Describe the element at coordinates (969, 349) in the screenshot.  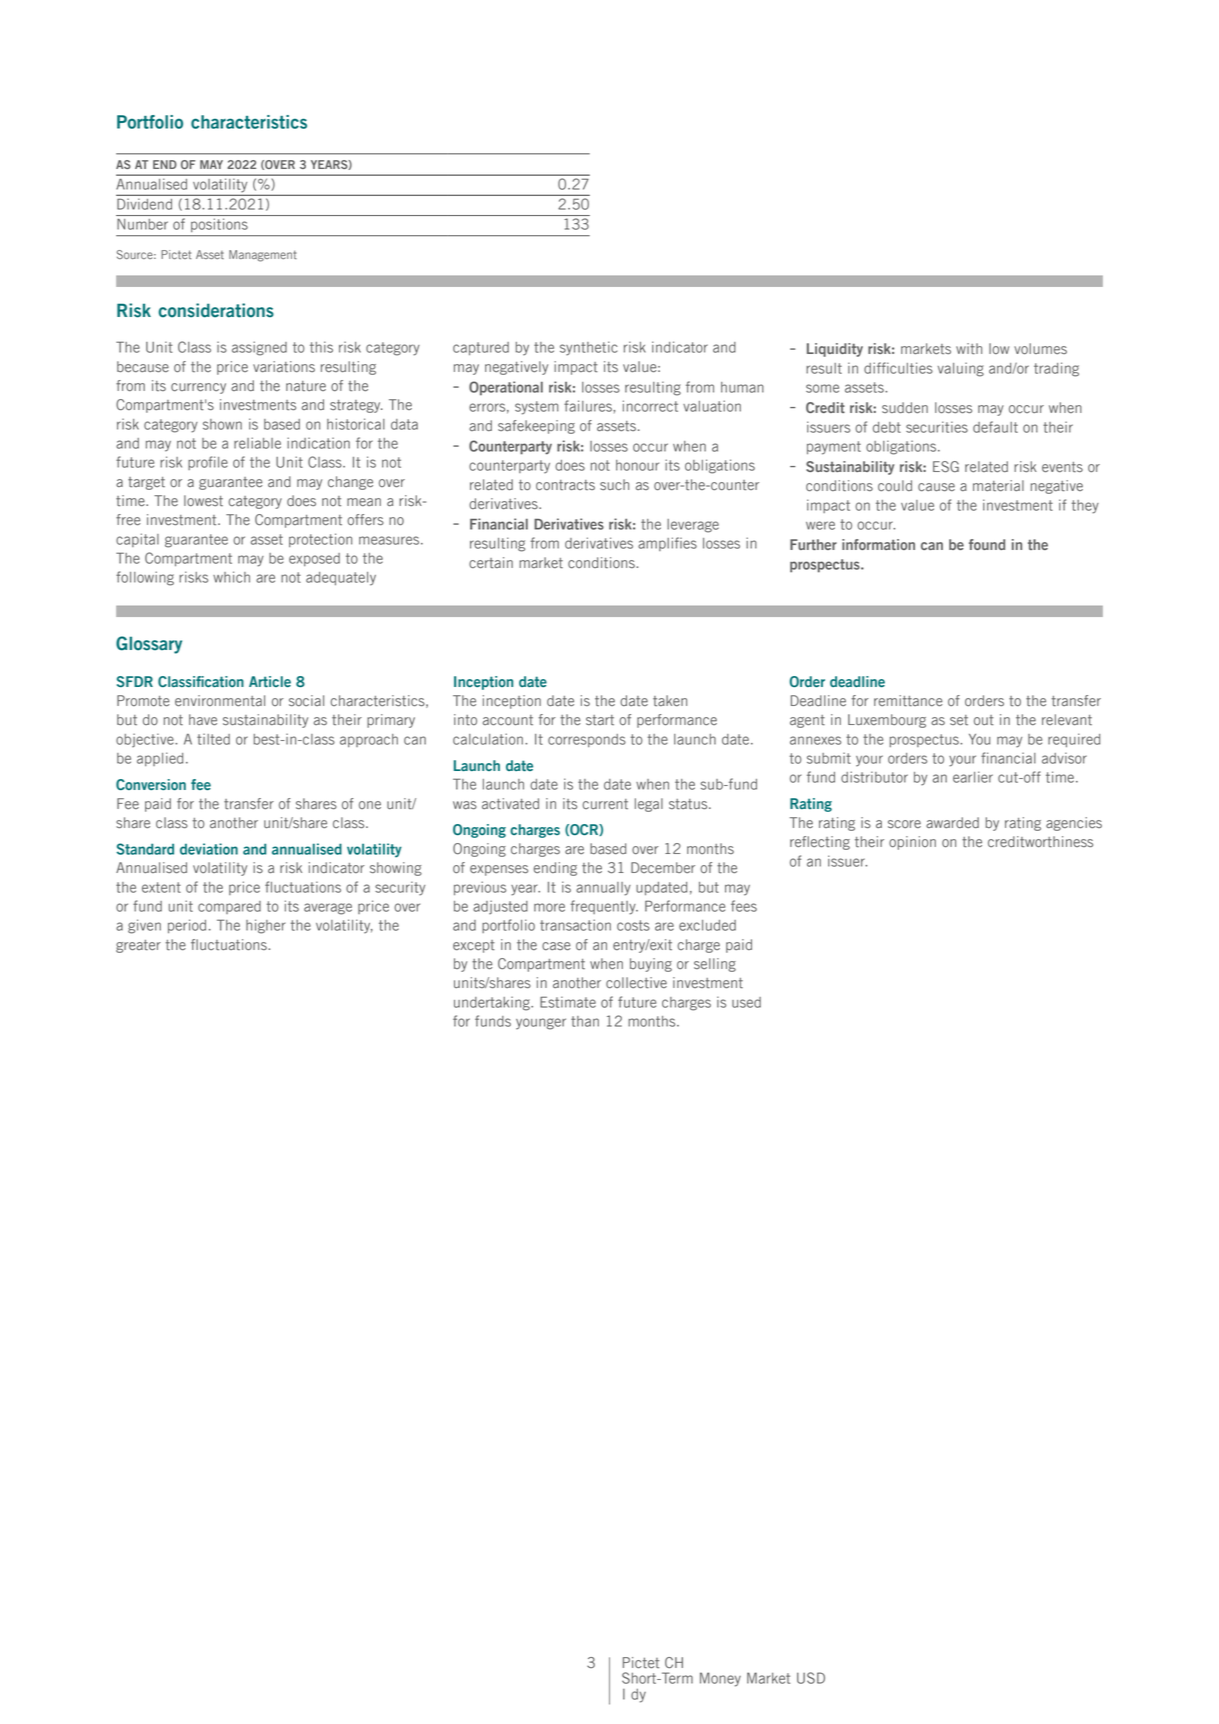
I see `with` at that location.
